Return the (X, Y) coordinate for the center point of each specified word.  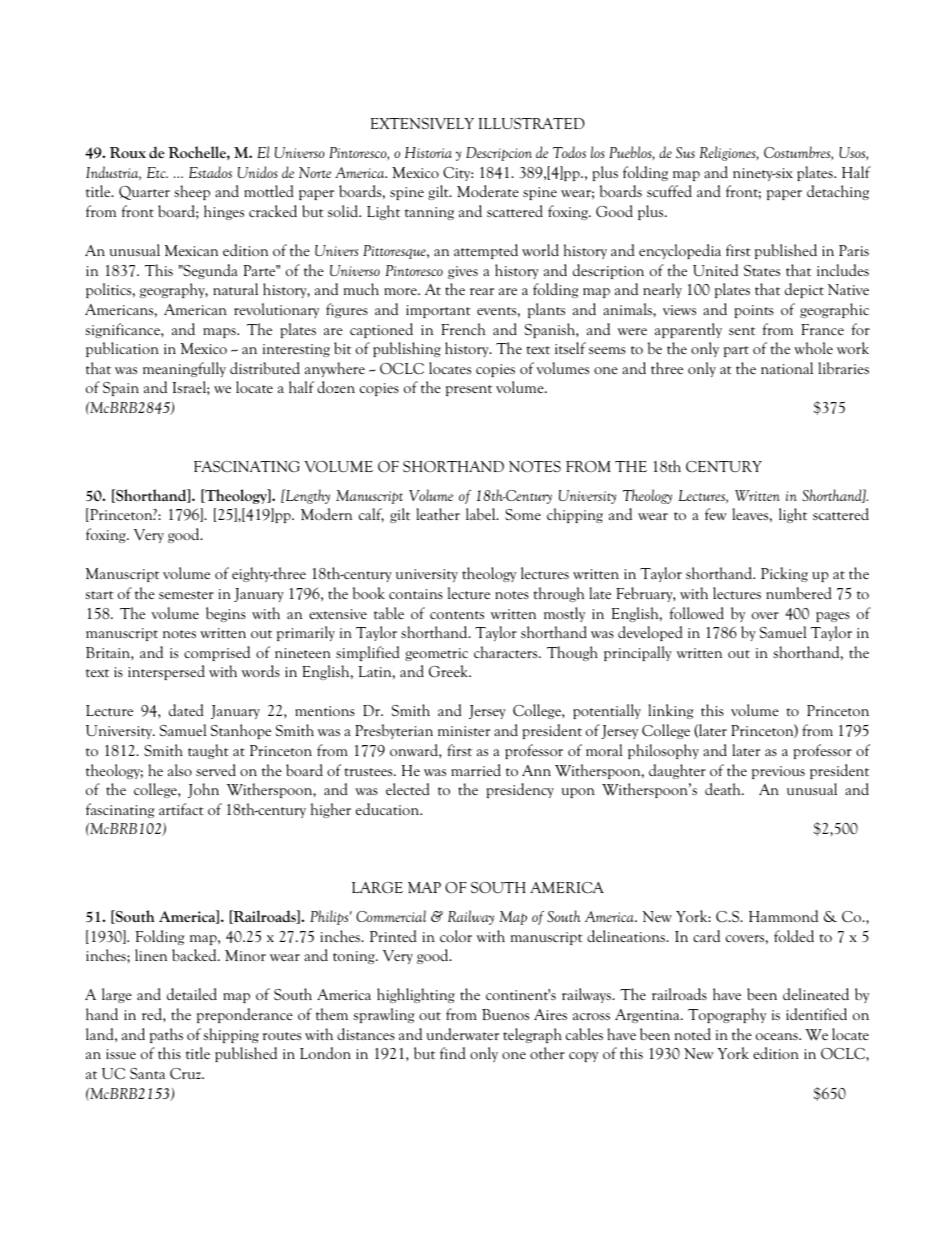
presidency (520, 790)
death (724, 789)
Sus (685, 152)
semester (186, 595)
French (463, 329)
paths (166, 1035)
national (787, 368)
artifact (181, 809)
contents (457, 615)
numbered (799, 593)
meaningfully (184, 369)
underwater (463, 1034)
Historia (428, 152)
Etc (157, 172)
